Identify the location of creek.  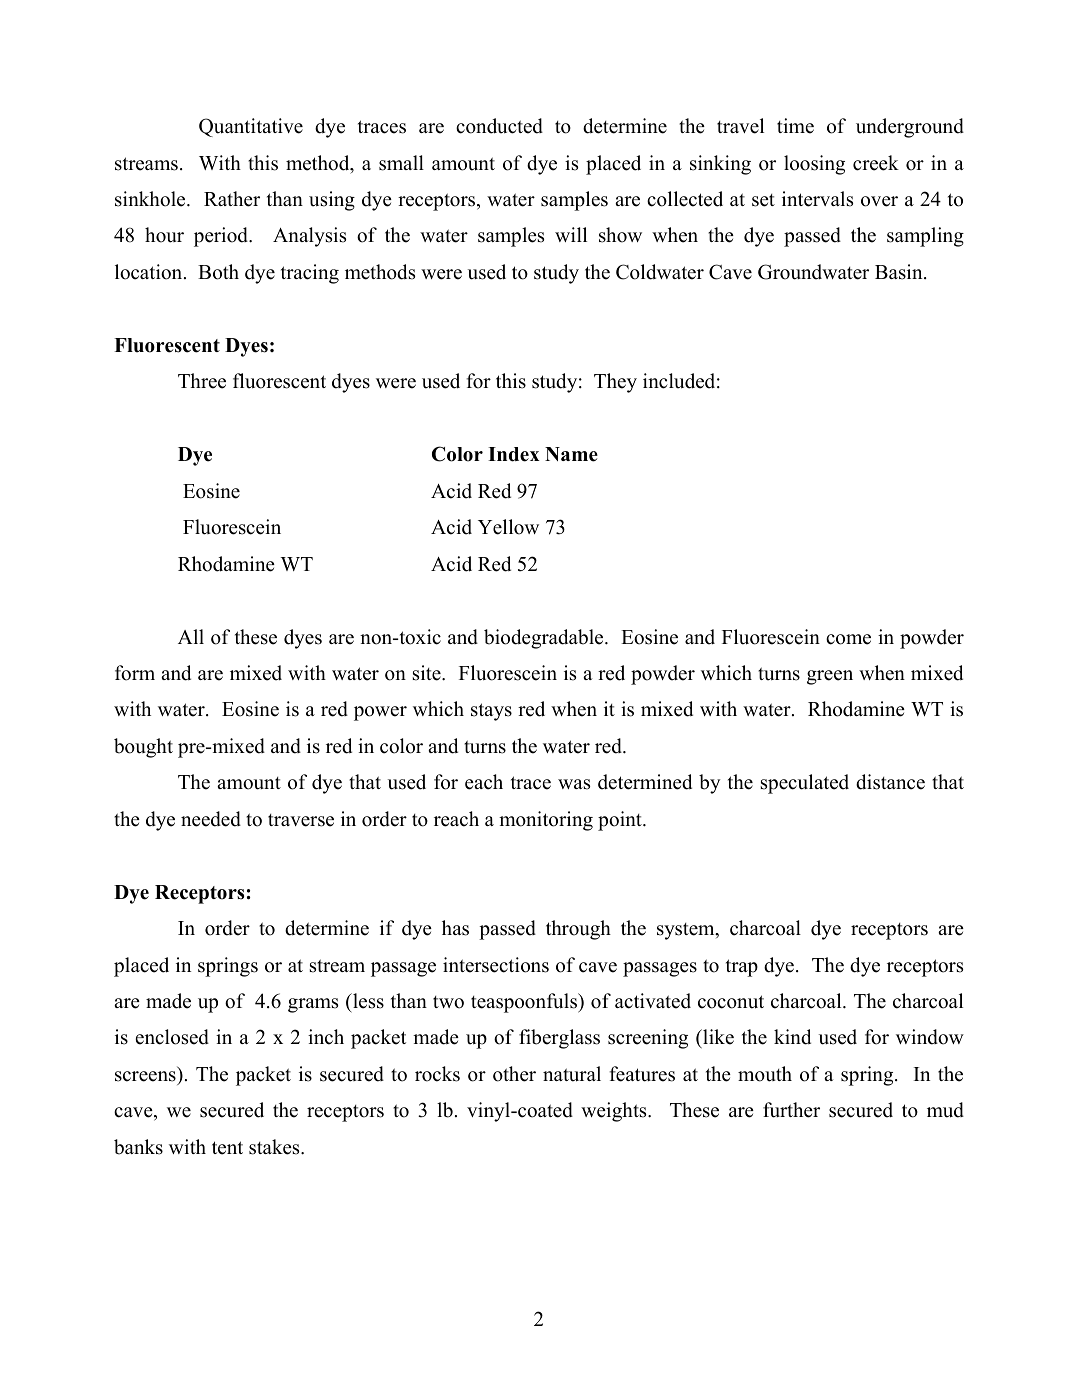
(876, 163).
